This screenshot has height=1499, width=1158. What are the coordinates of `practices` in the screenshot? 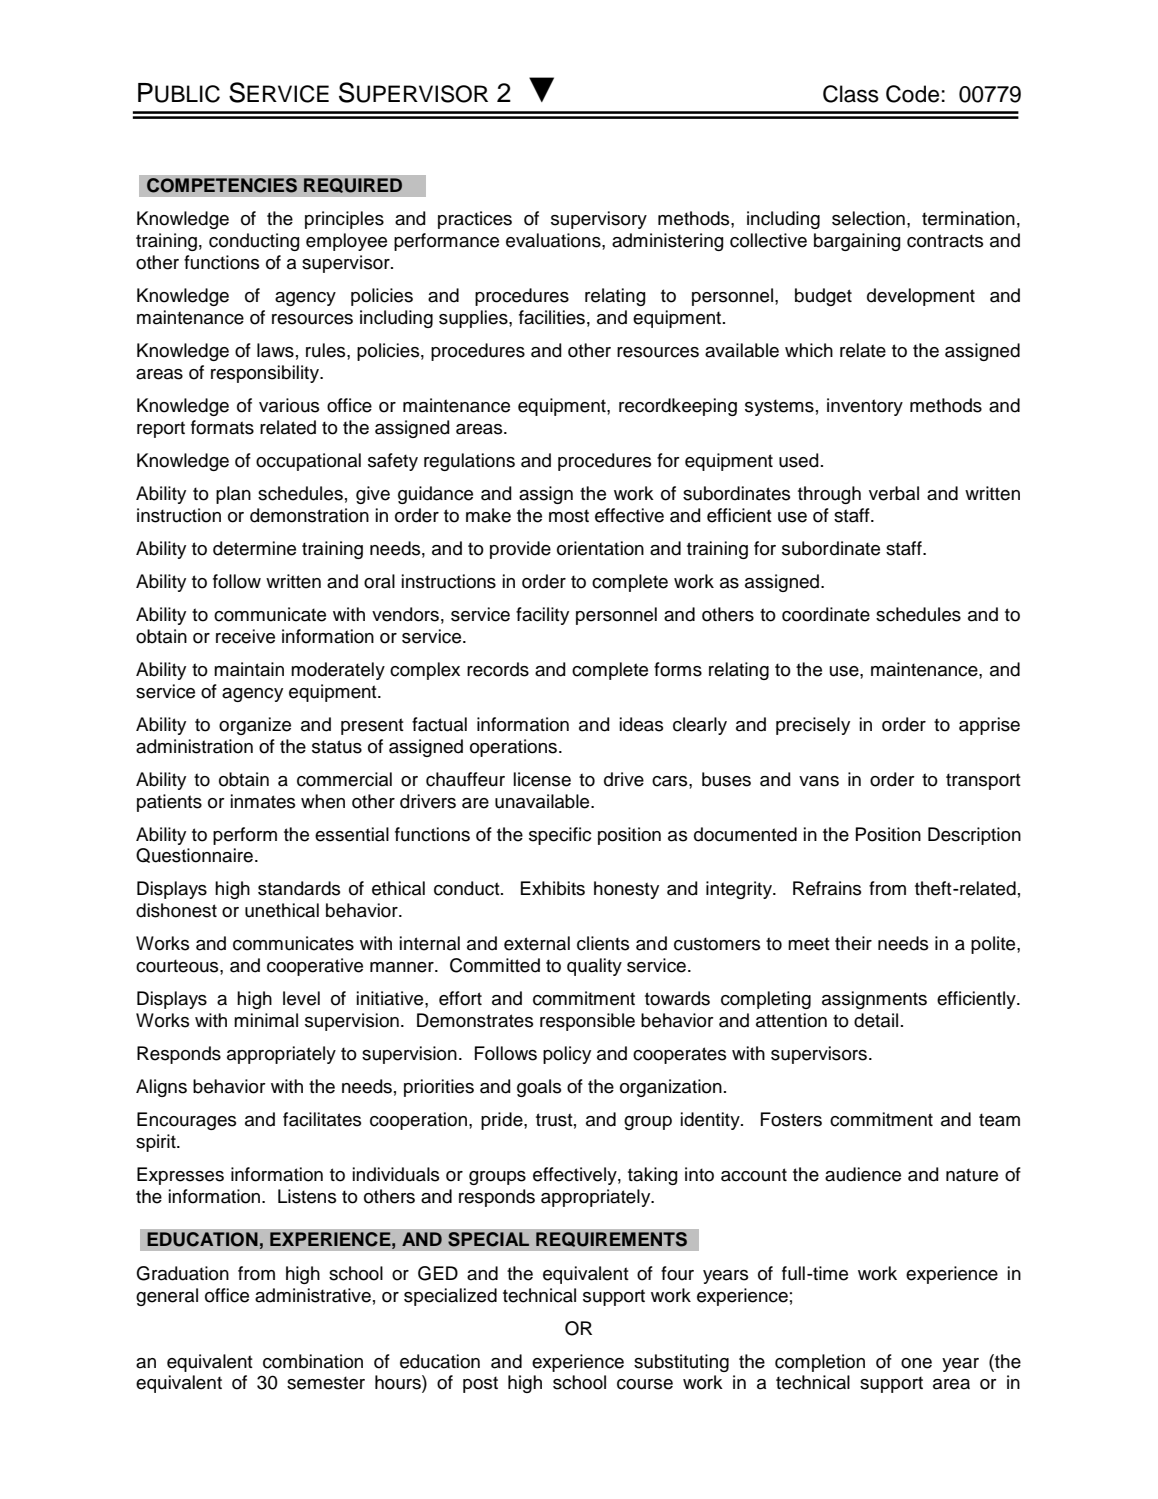 It's located at (475, 220).
